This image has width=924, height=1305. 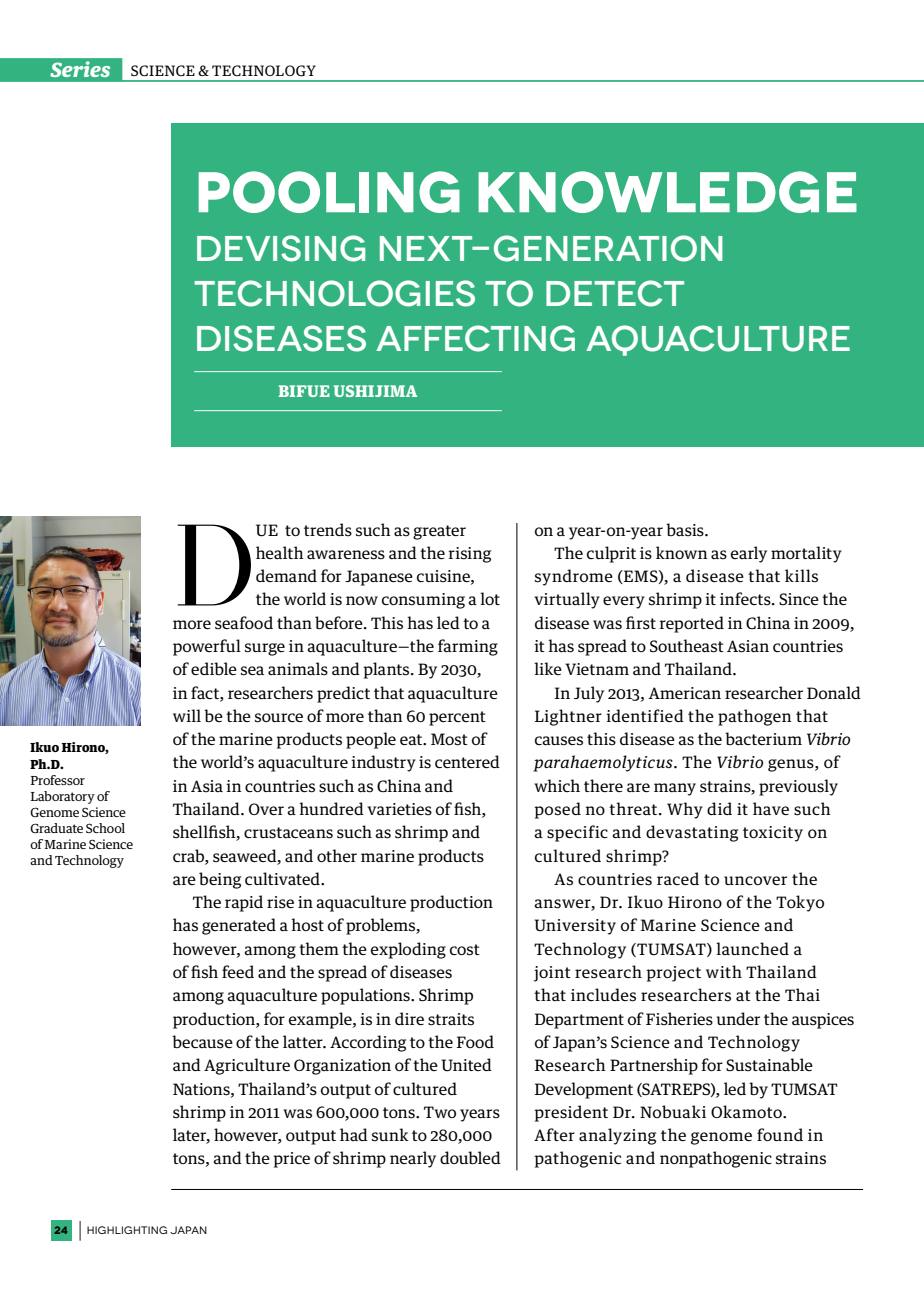 What do you see at coordinates (467, 761) in the image?
I see `centered` at bounding box center [467, 761].
